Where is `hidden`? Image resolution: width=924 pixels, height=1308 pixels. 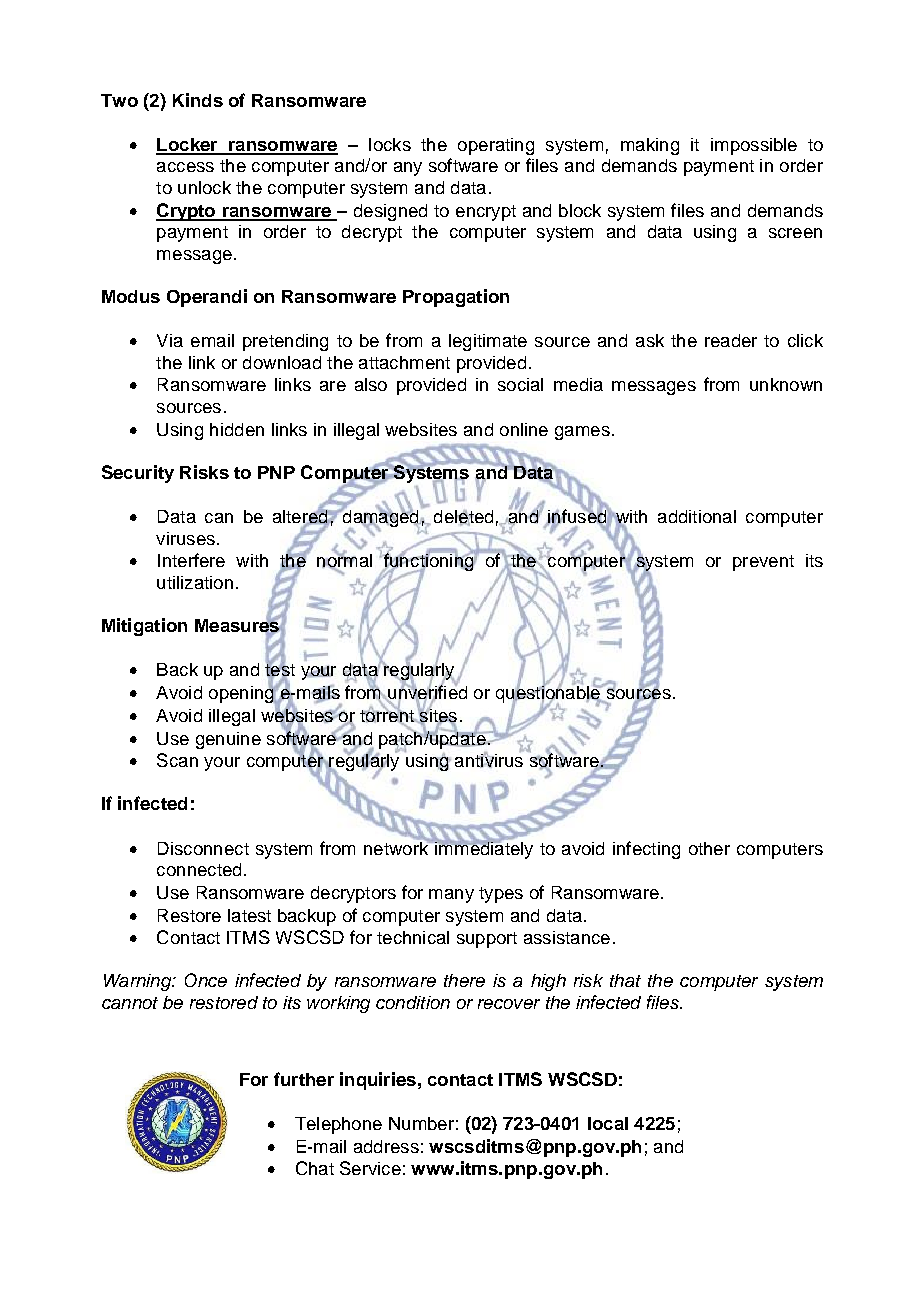 hidden is located at coordinates (237, 429).
